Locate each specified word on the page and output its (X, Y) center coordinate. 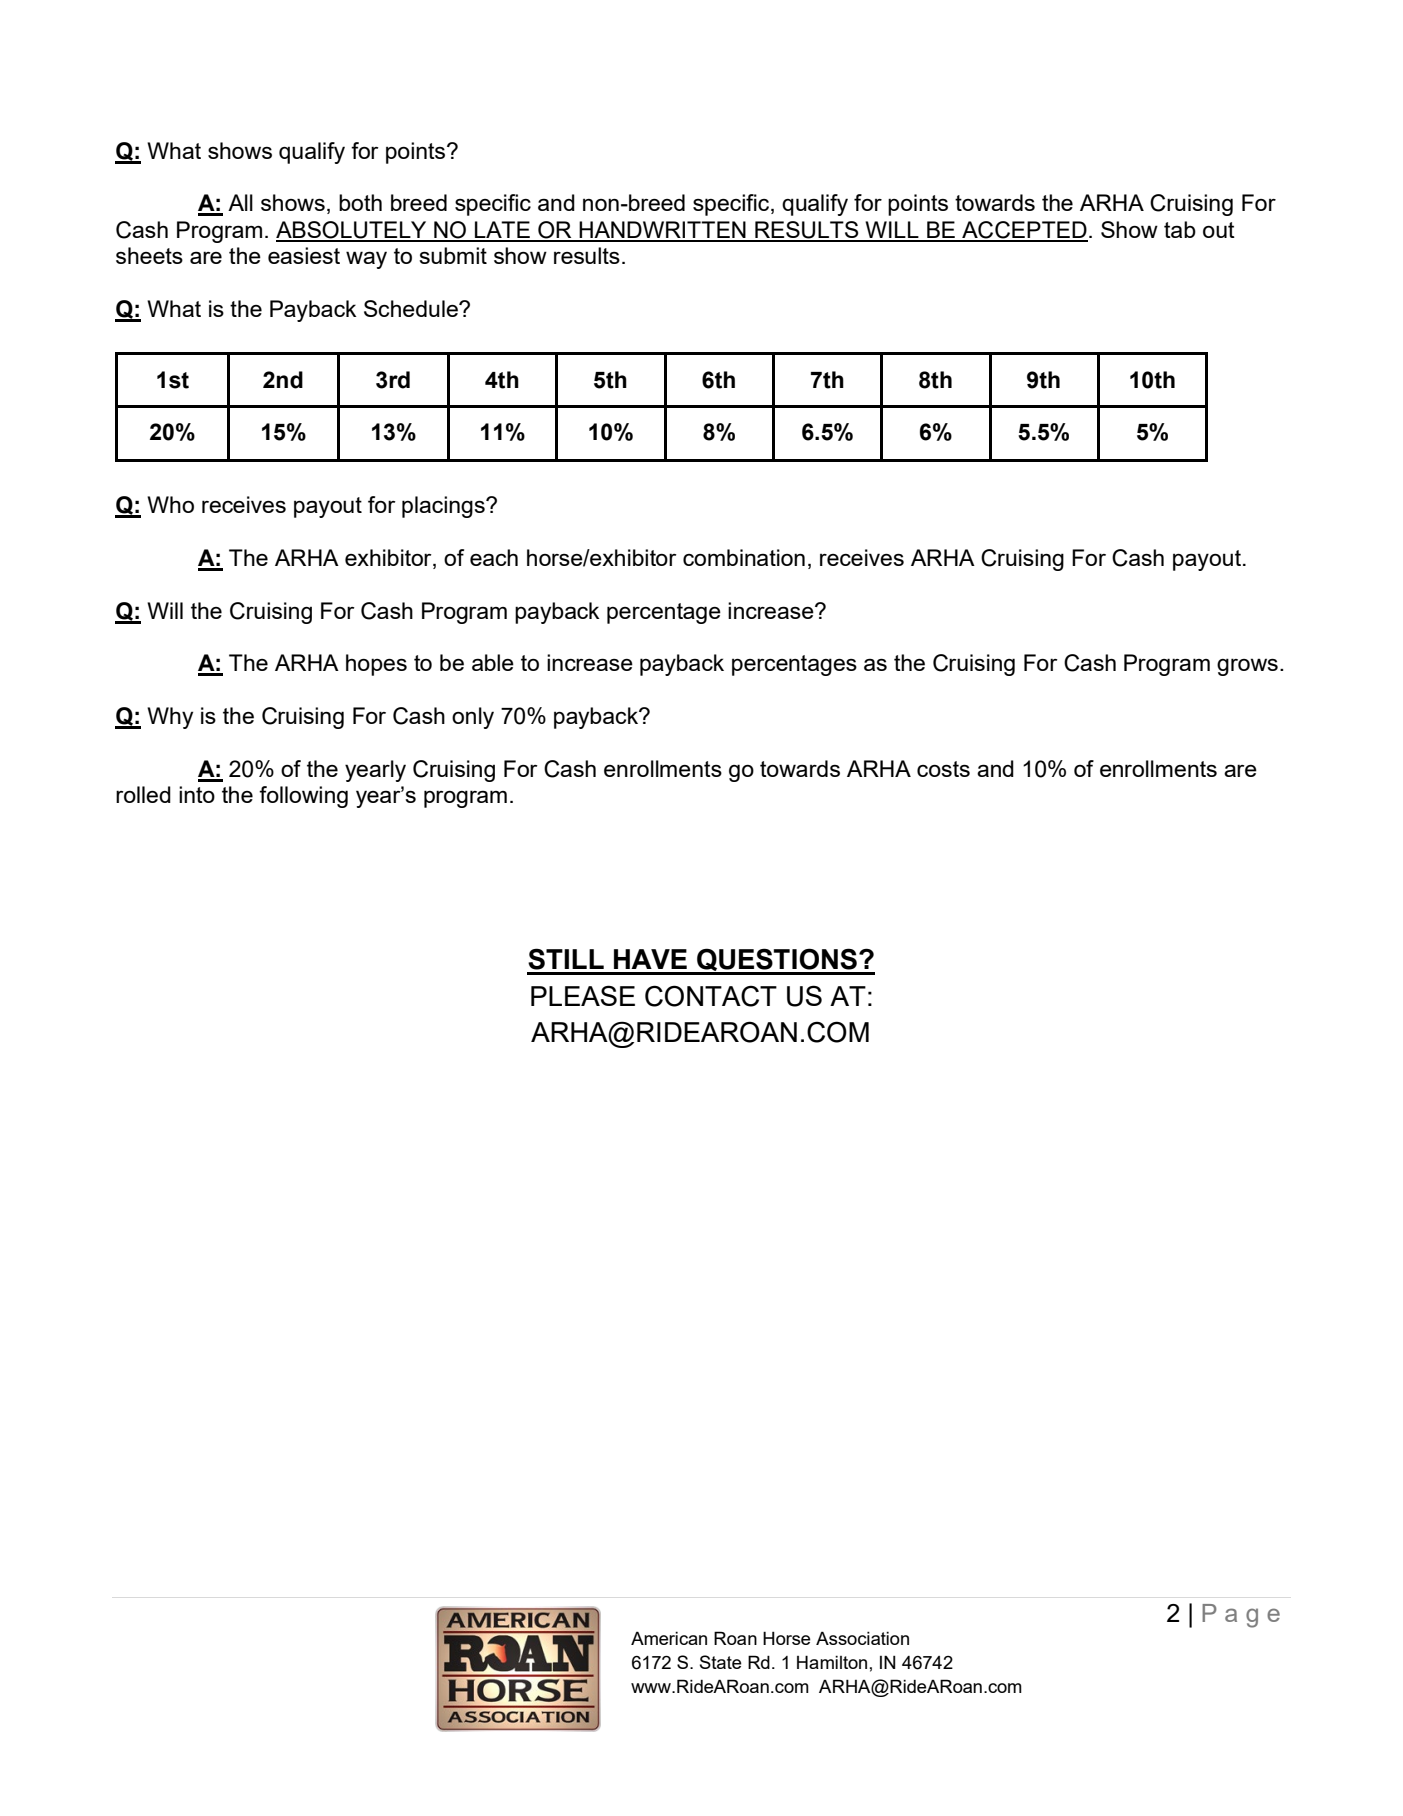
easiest (304, 255)
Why (170, 718)
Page (1241, 1616)
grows (1247, 667)
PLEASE (583, 995)
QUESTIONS (777, 961)
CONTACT (711, 996)
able (493, 662)
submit (453, 255)
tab (1180, 229)
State (721, 1662)
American (669, 1638)
